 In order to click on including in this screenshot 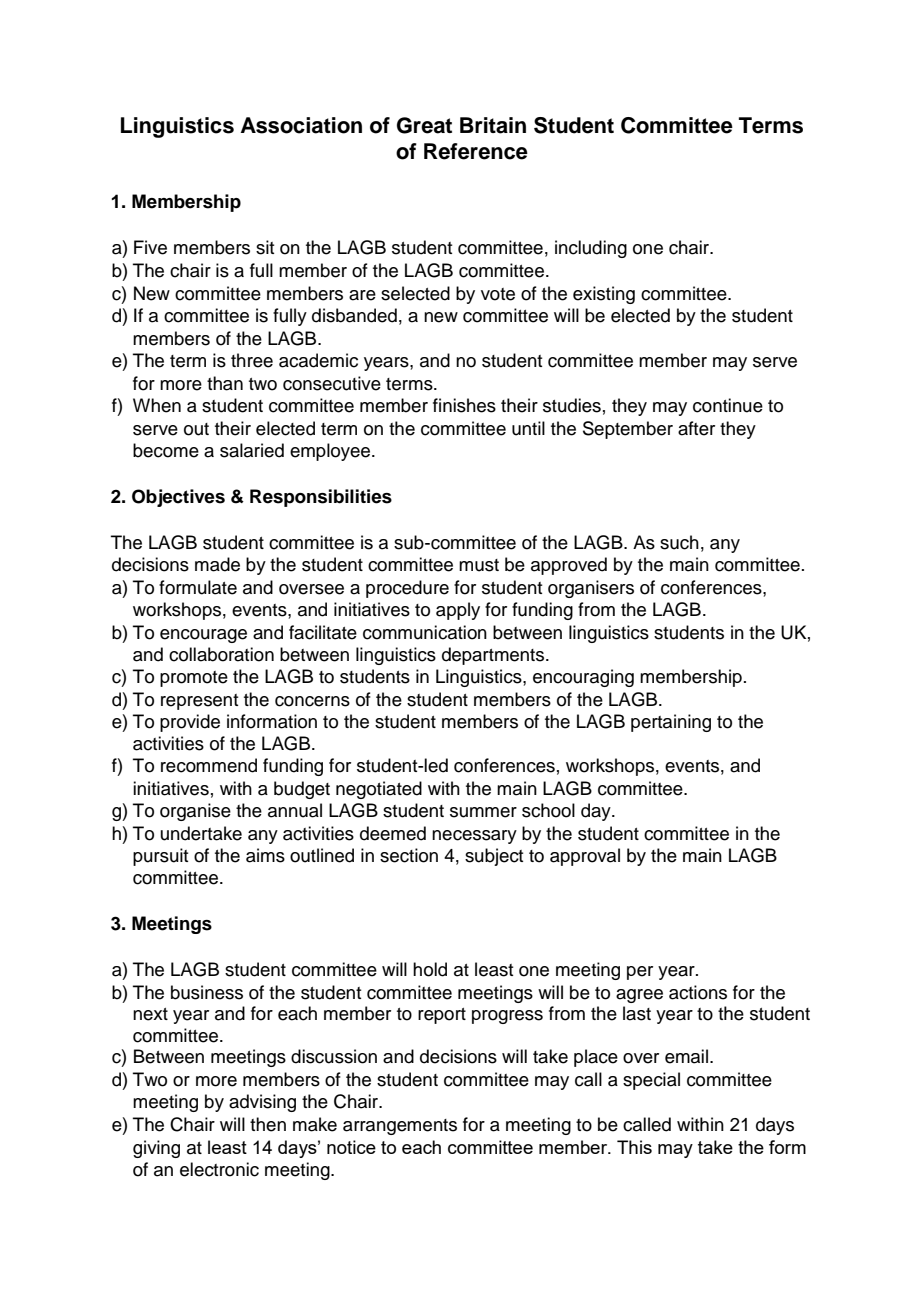, I will do `click(591, 249)`.
